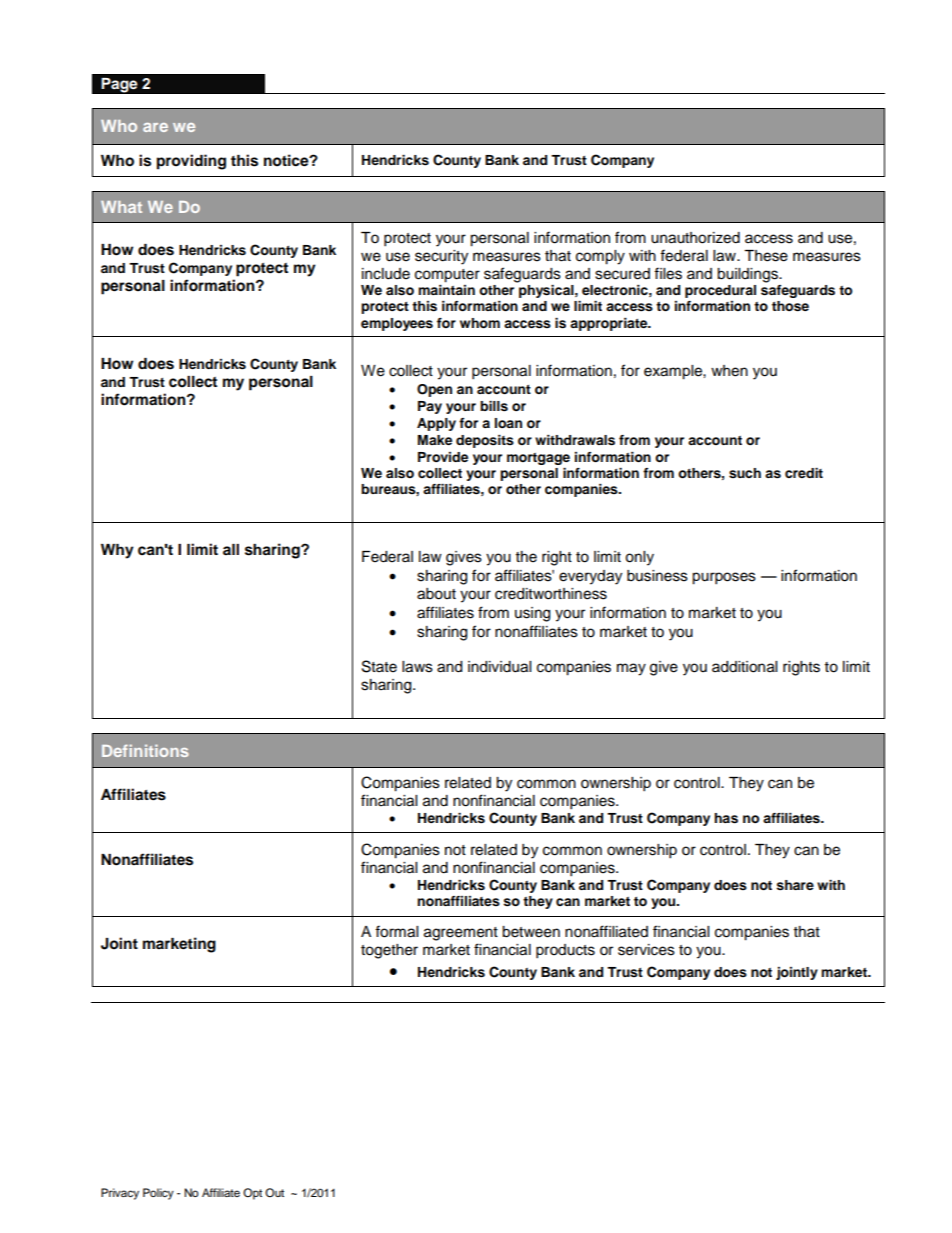  I want to click on services, so click(646, 950).
